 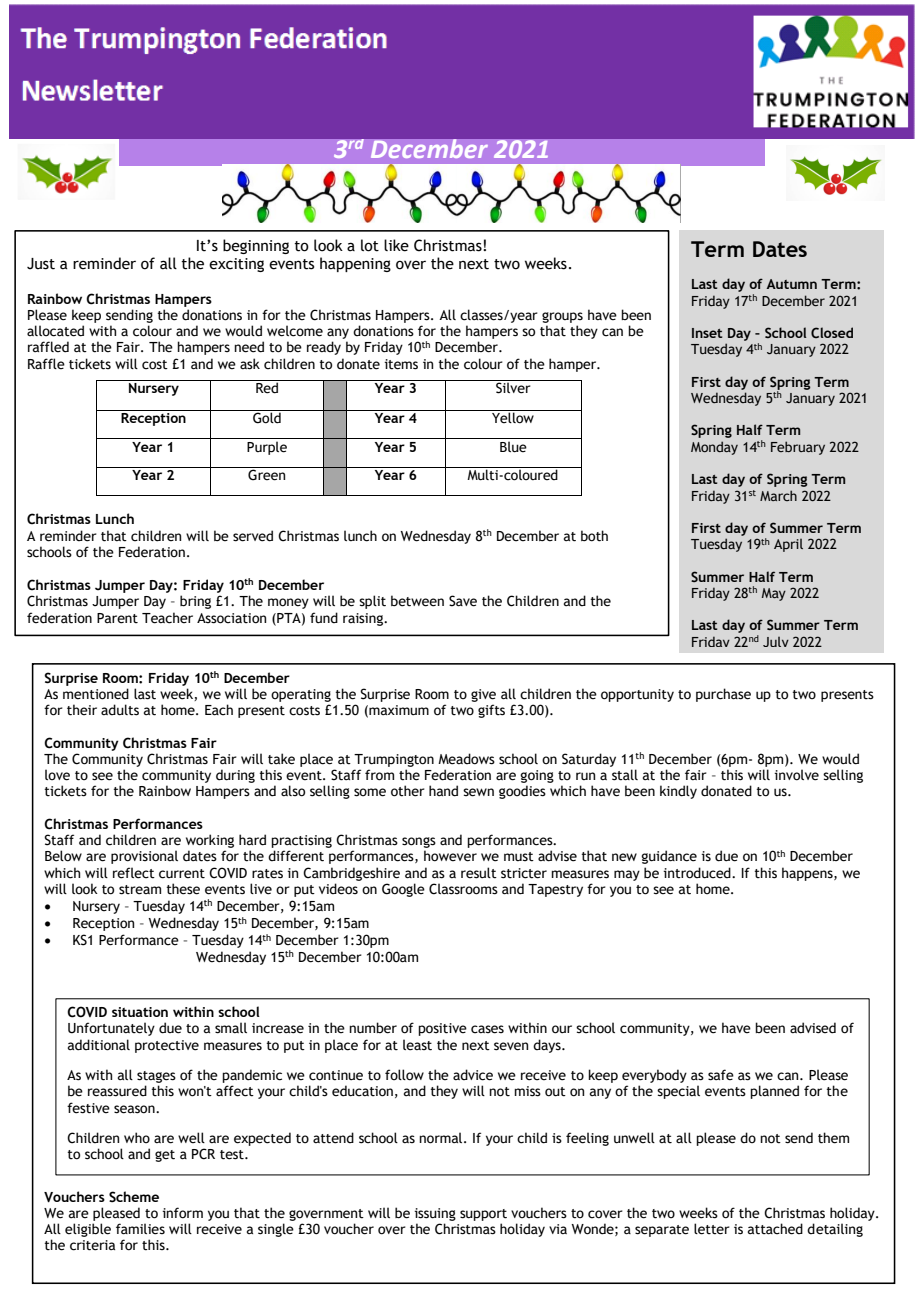 I want to click on Autumn, so click(x=791, y=284).
